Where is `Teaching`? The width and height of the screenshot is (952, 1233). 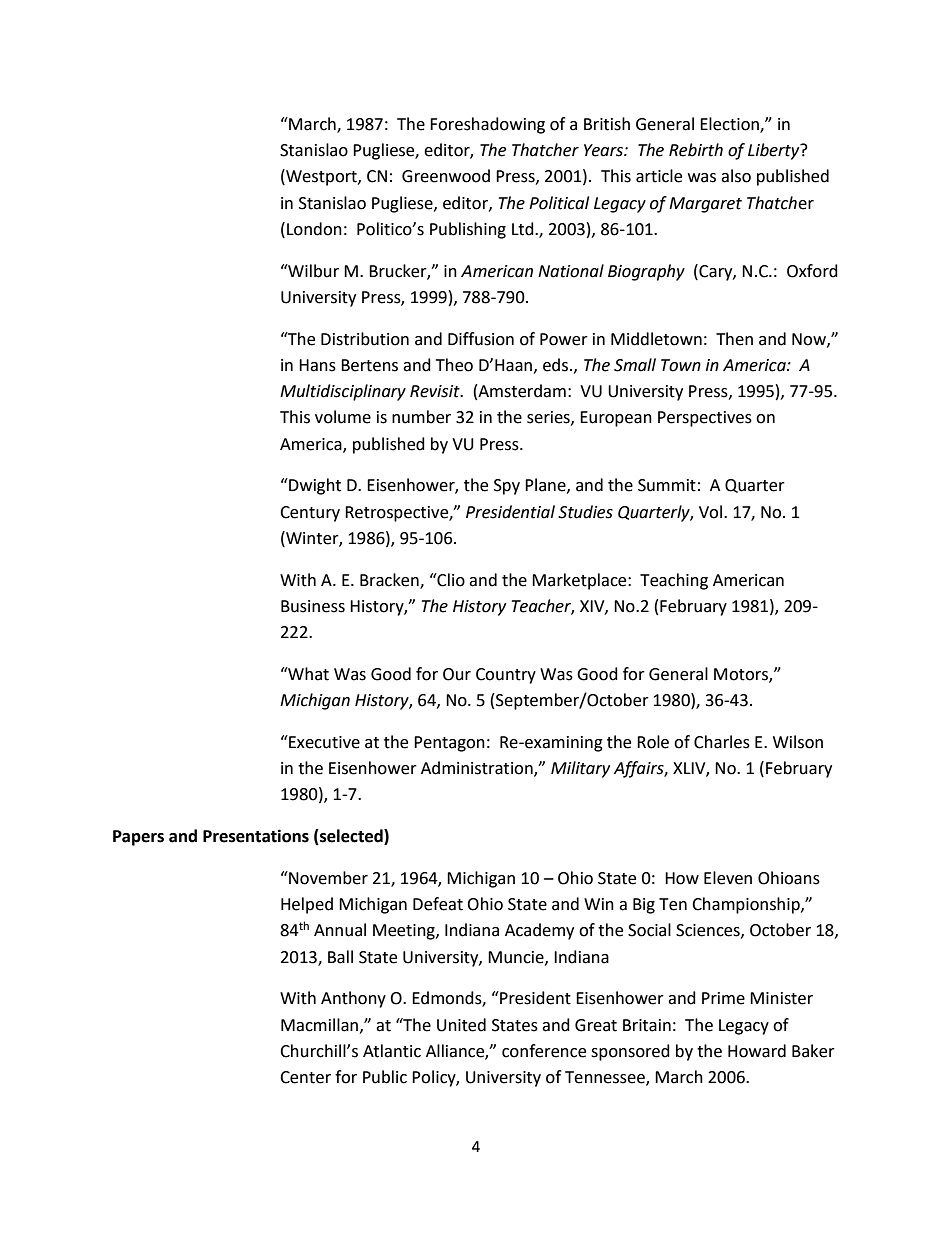 Teaching is located at coordinates (674, 581).
